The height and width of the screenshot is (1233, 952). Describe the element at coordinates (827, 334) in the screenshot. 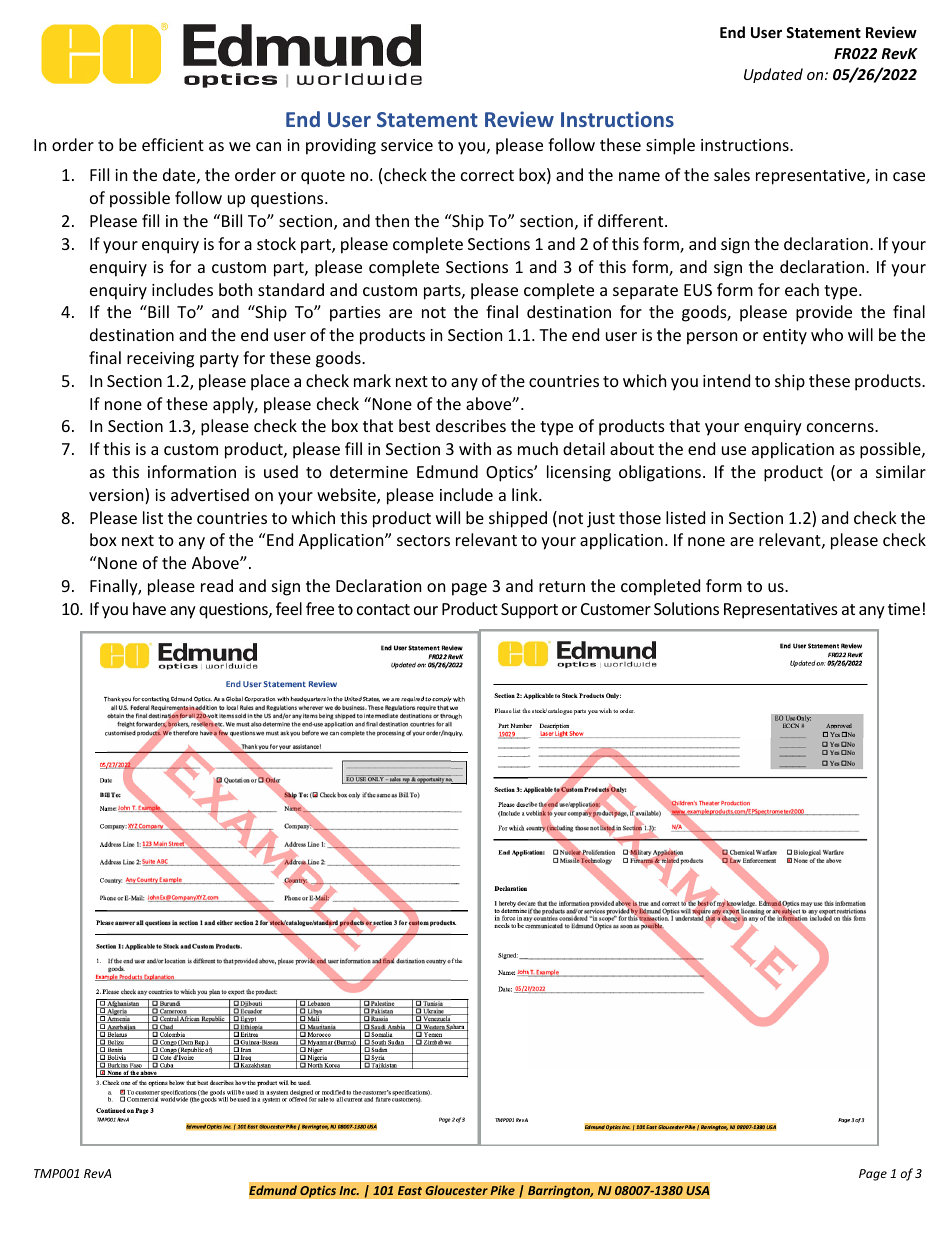

I see `who` at that location.
